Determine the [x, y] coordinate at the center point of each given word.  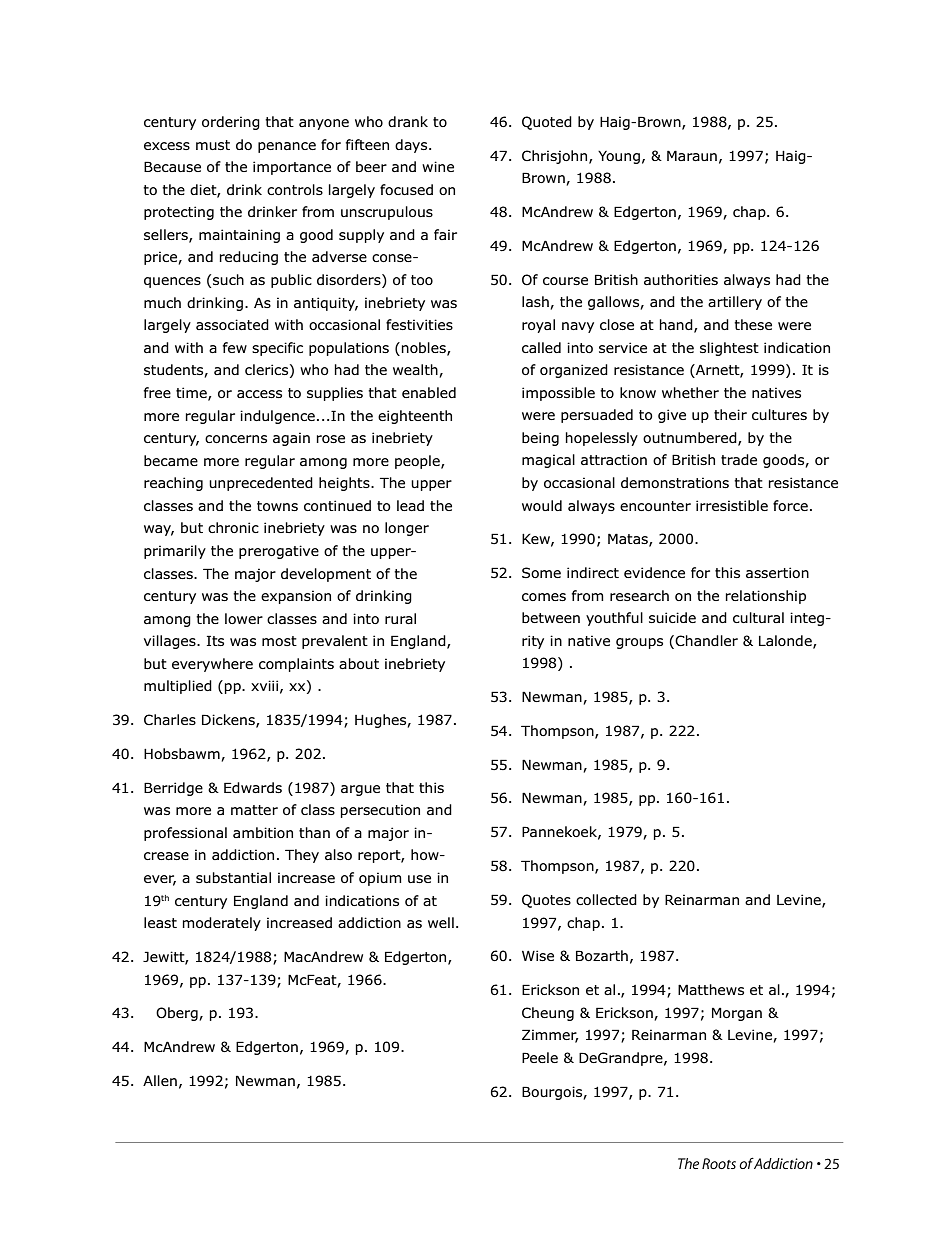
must [213, 145]
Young [619, 157]
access [259, 394]
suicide [672, 617]
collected [606, 899]
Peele [540, 1057]
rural [400, 618]
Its [215, 640]
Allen [160, 1080]
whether [690, 392]
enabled [429, 393]
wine [438, 166]
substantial [233, 878]
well [441, 922]
